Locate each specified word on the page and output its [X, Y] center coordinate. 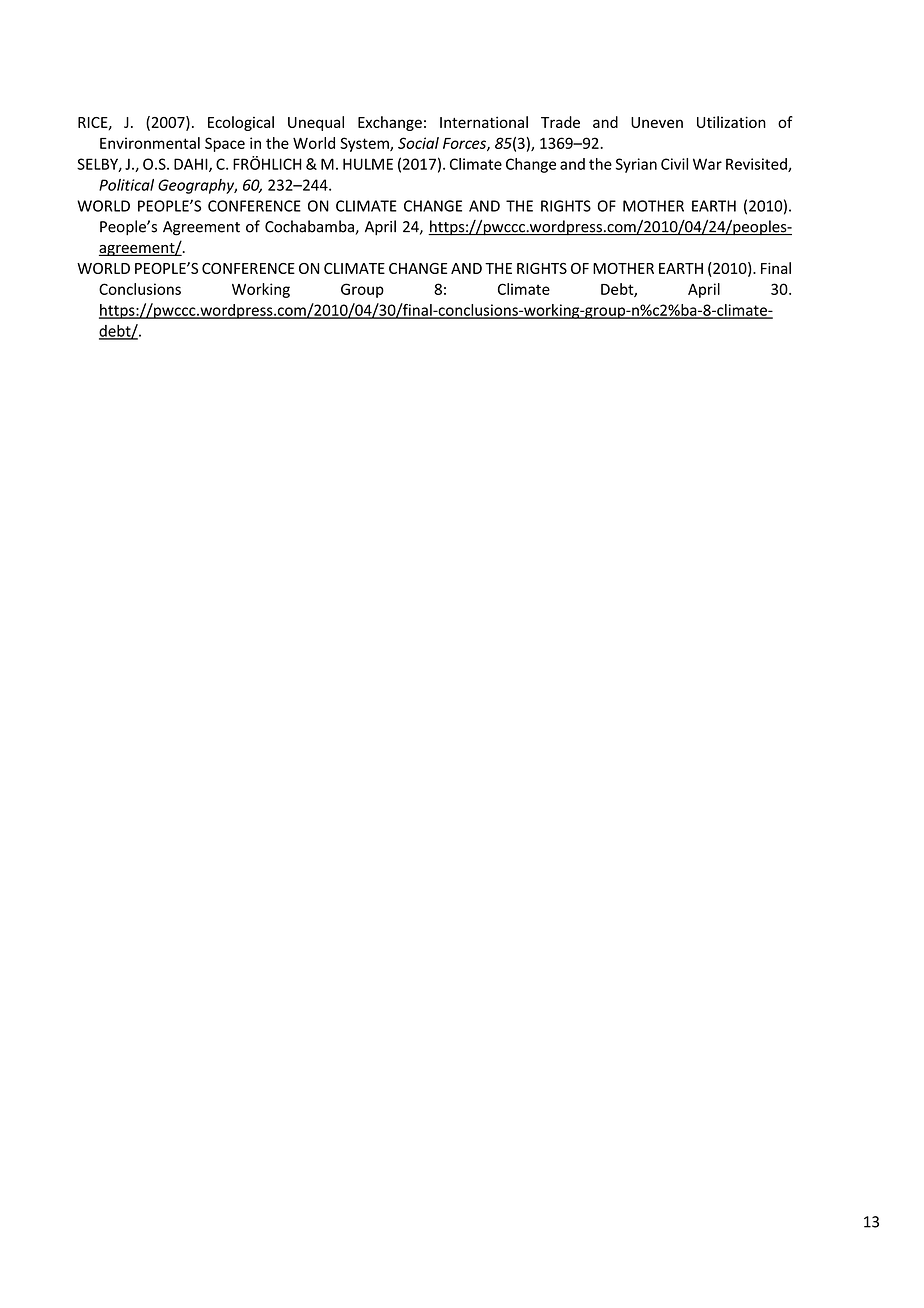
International [484, 122]
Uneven [657, 122]
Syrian [636, 165]
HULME [368, 164]
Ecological [241, 123]
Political [126, 185]
